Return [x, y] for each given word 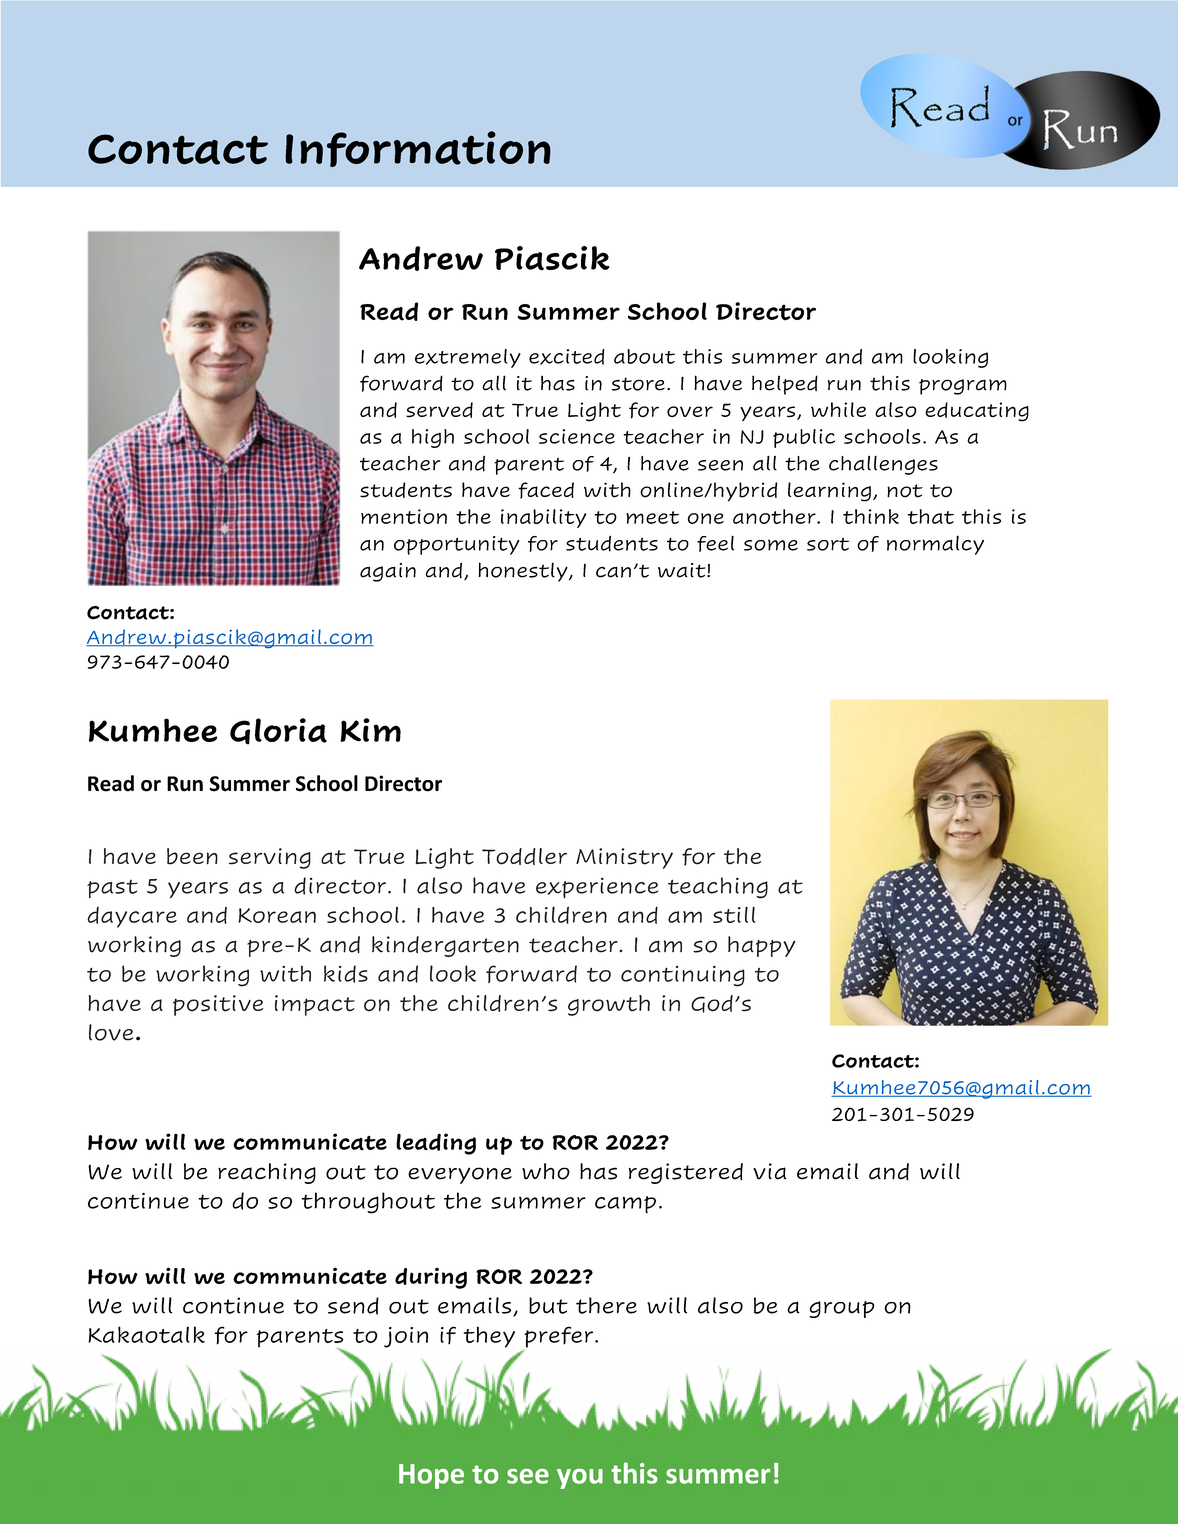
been [192, 856]
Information [418, 149]
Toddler [524, 856]
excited [567, 357]
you [580, 1479]
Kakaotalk [146, 1334]
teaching [718, 888]
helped [785, 385]
